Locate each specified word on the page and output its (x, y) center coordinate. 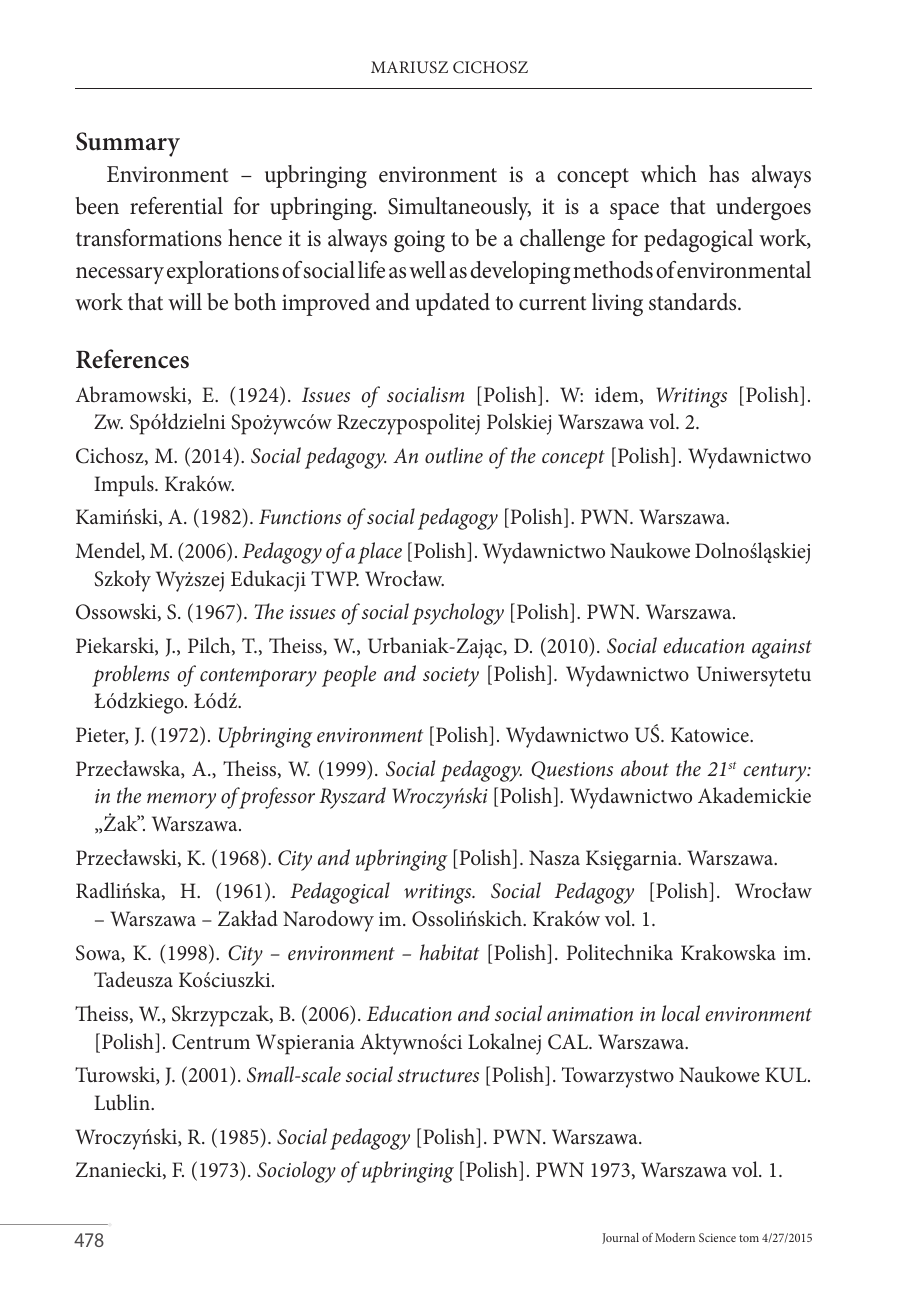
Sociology (296, 1172)
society (451, 677)
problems (131, 676)
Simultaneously (459, 208)
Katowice (711, 734)
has (724, 173)
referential (176, 206)
